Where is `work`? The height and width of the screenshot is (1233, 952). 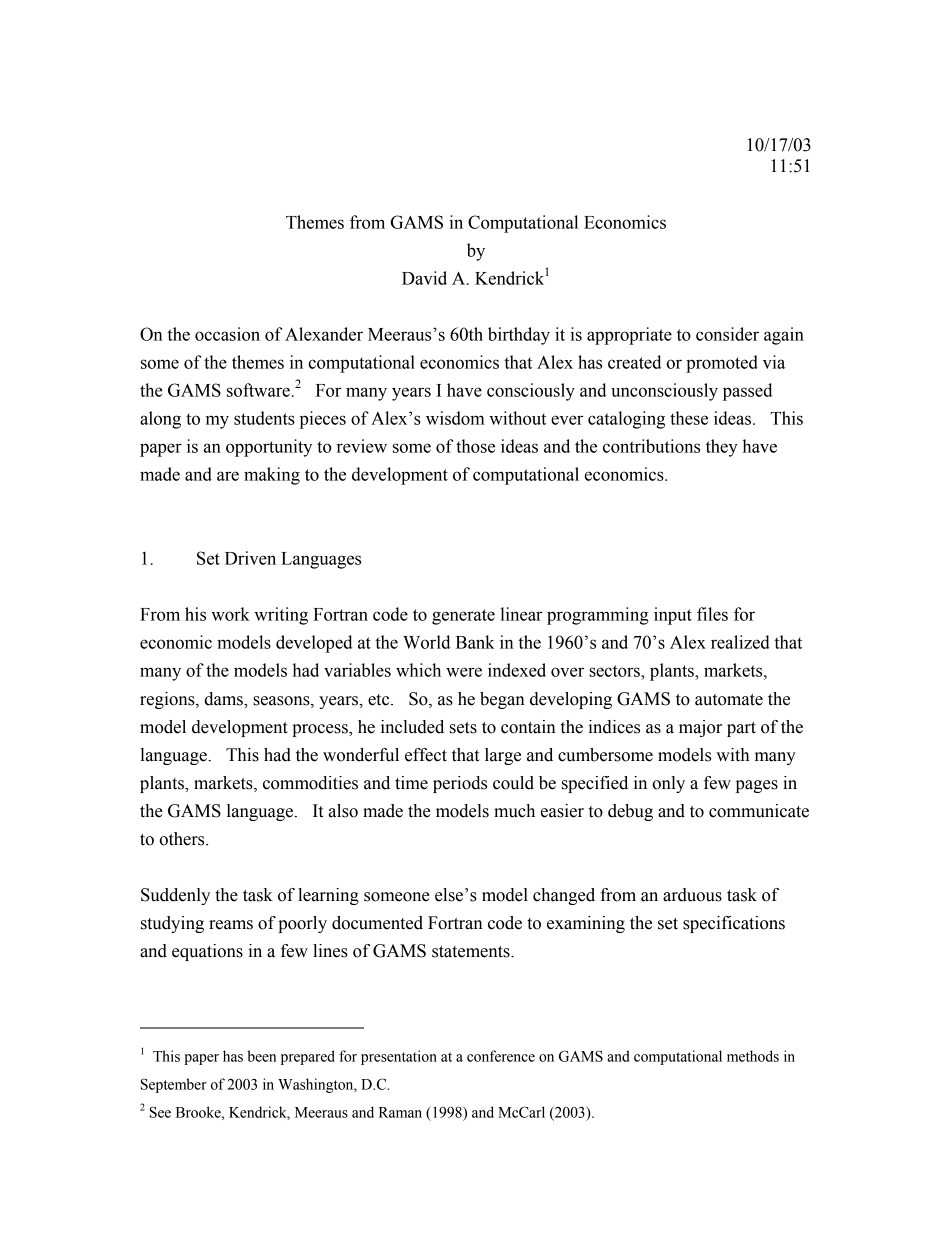 work is located at coordinates (230, 614).
